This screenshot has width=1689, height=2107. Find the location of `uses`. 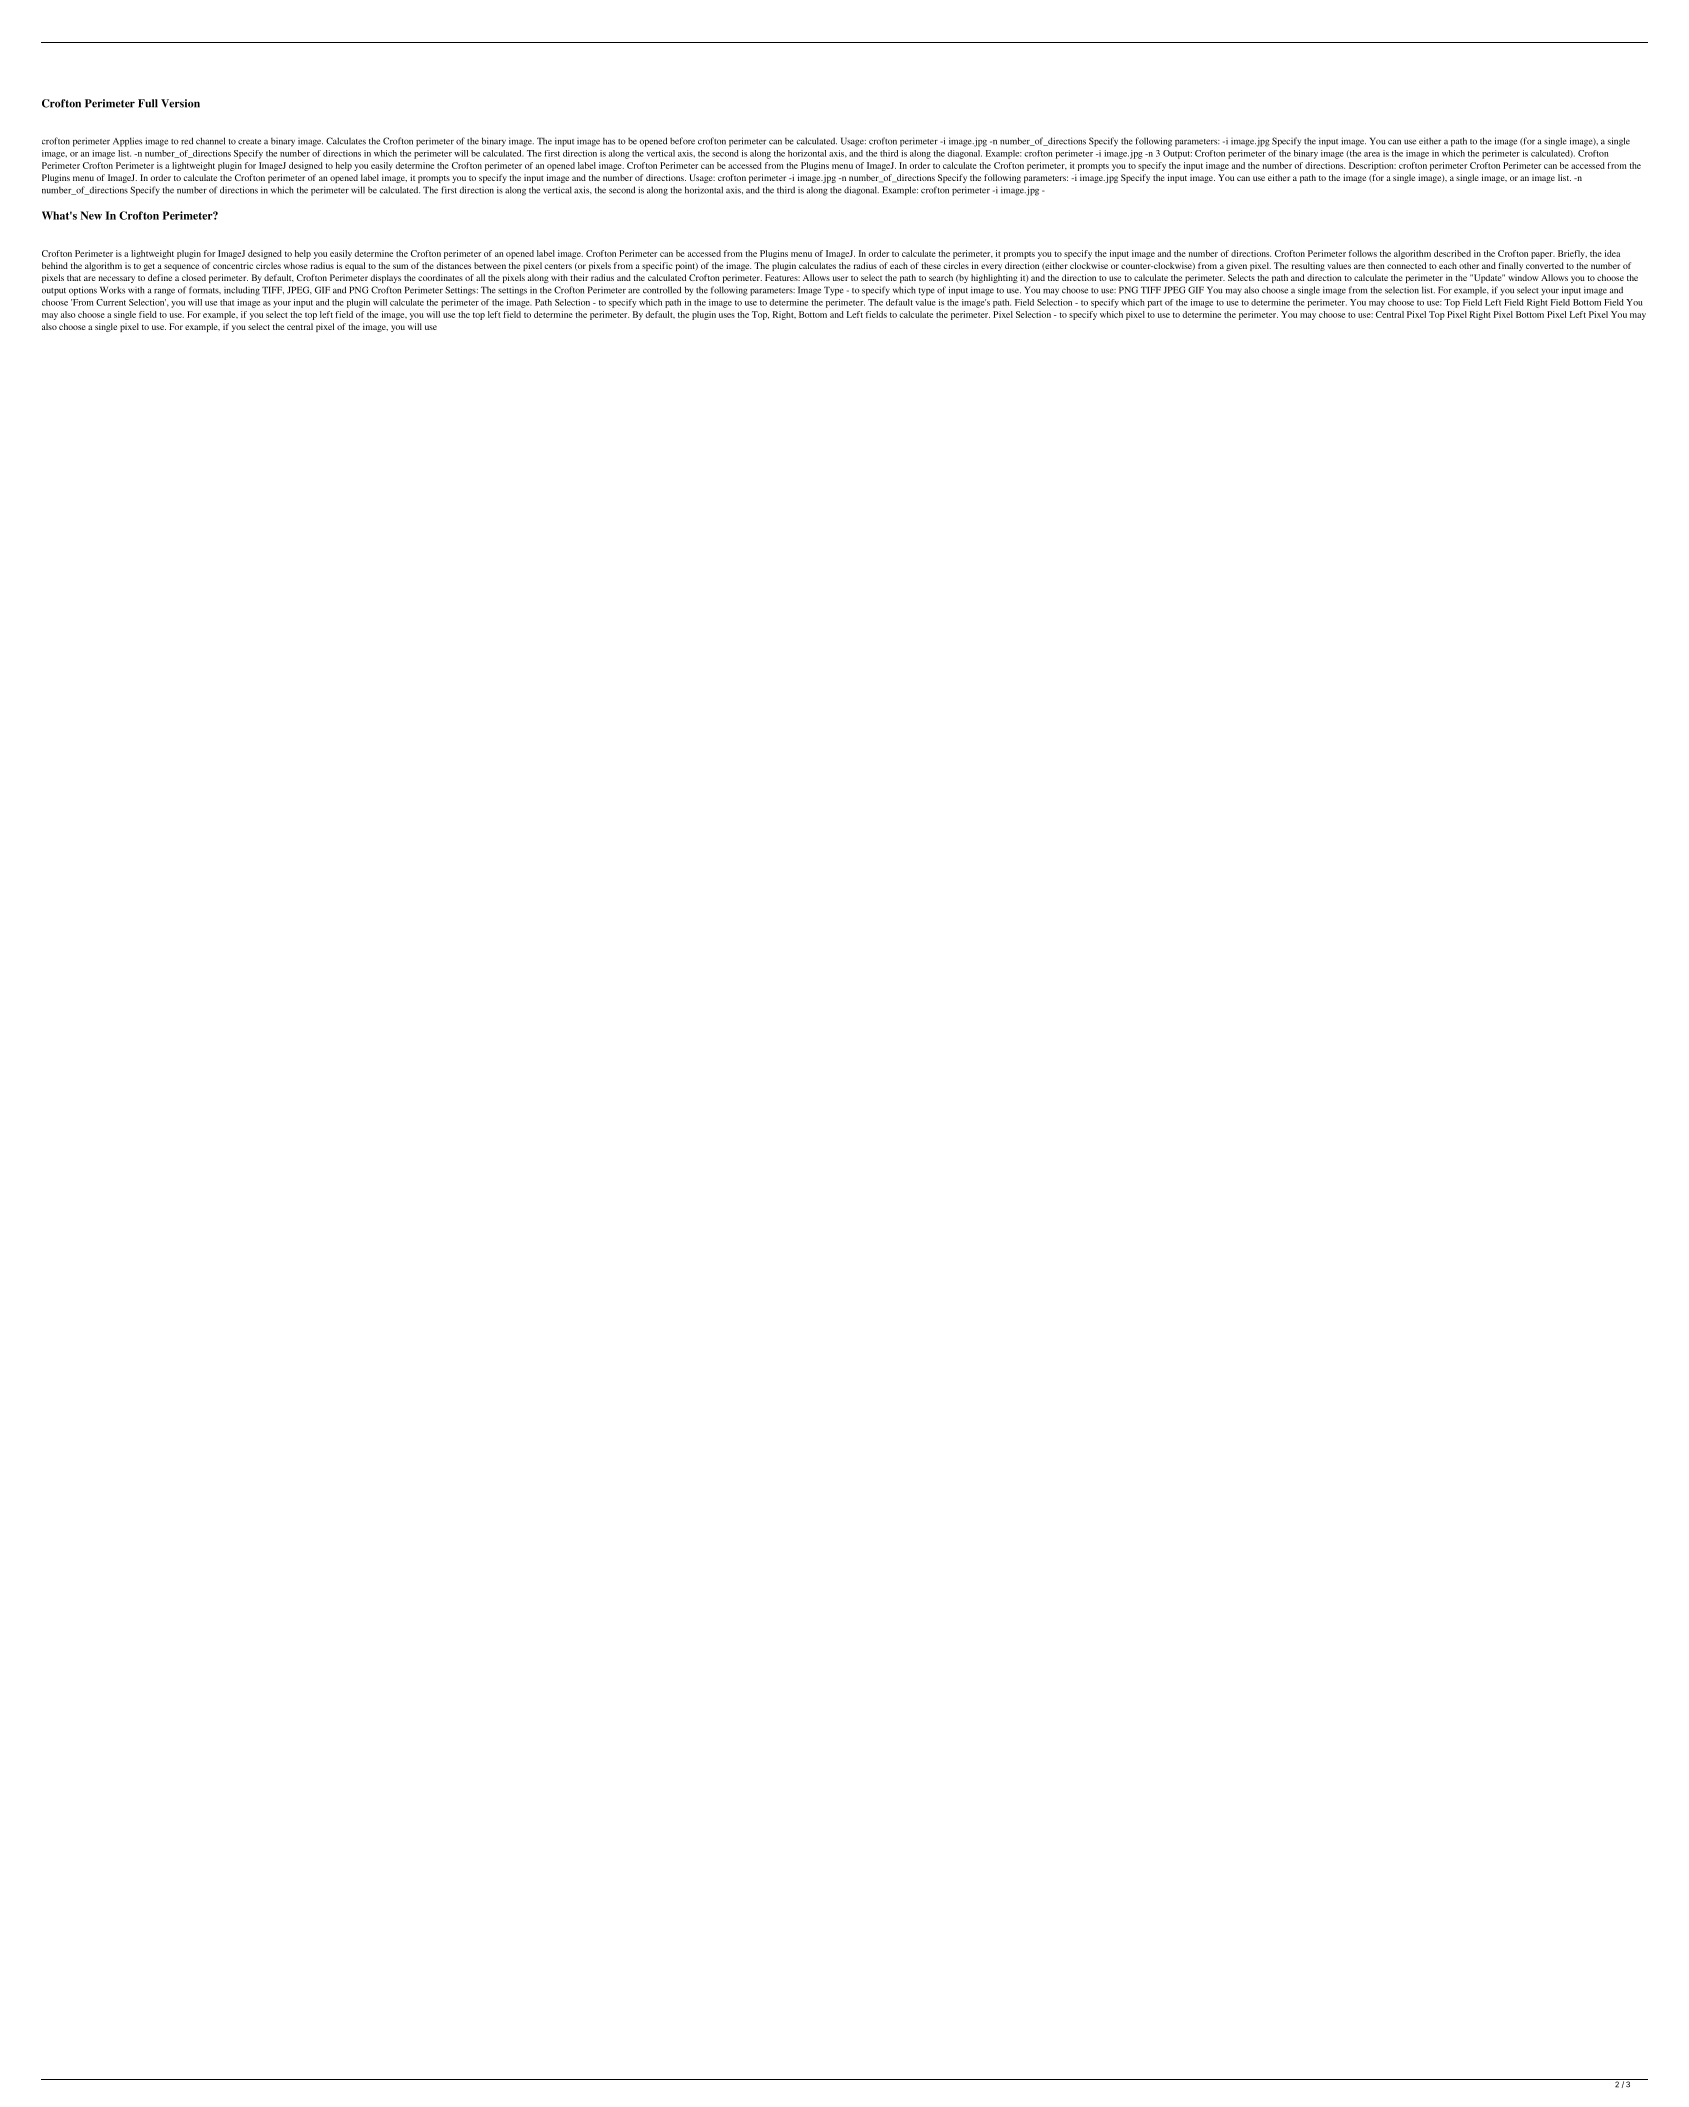

uses is located at coordinates (727, 315).
